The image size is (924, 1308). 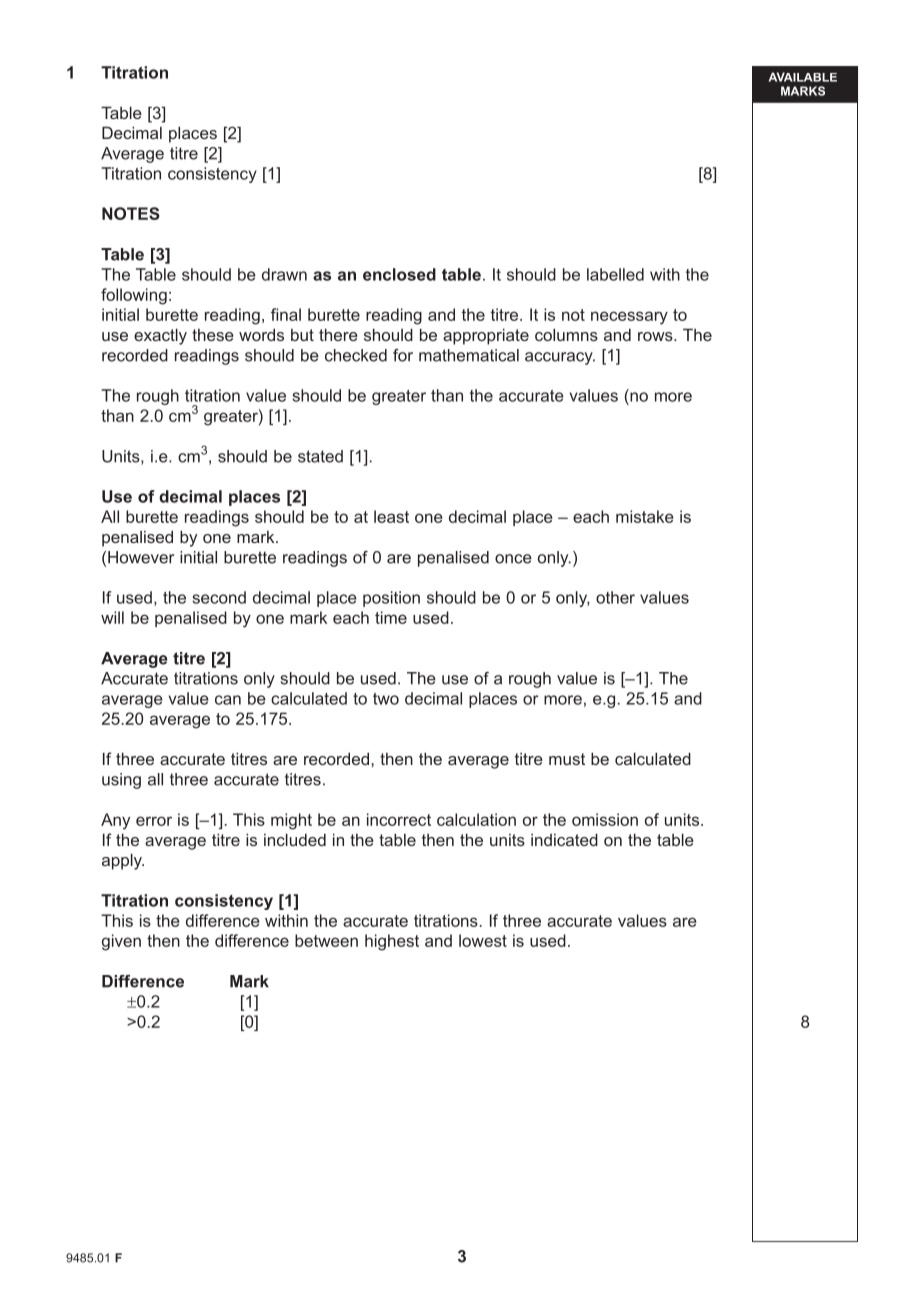 I want to click on lowest, so click(x=483, y=940).
